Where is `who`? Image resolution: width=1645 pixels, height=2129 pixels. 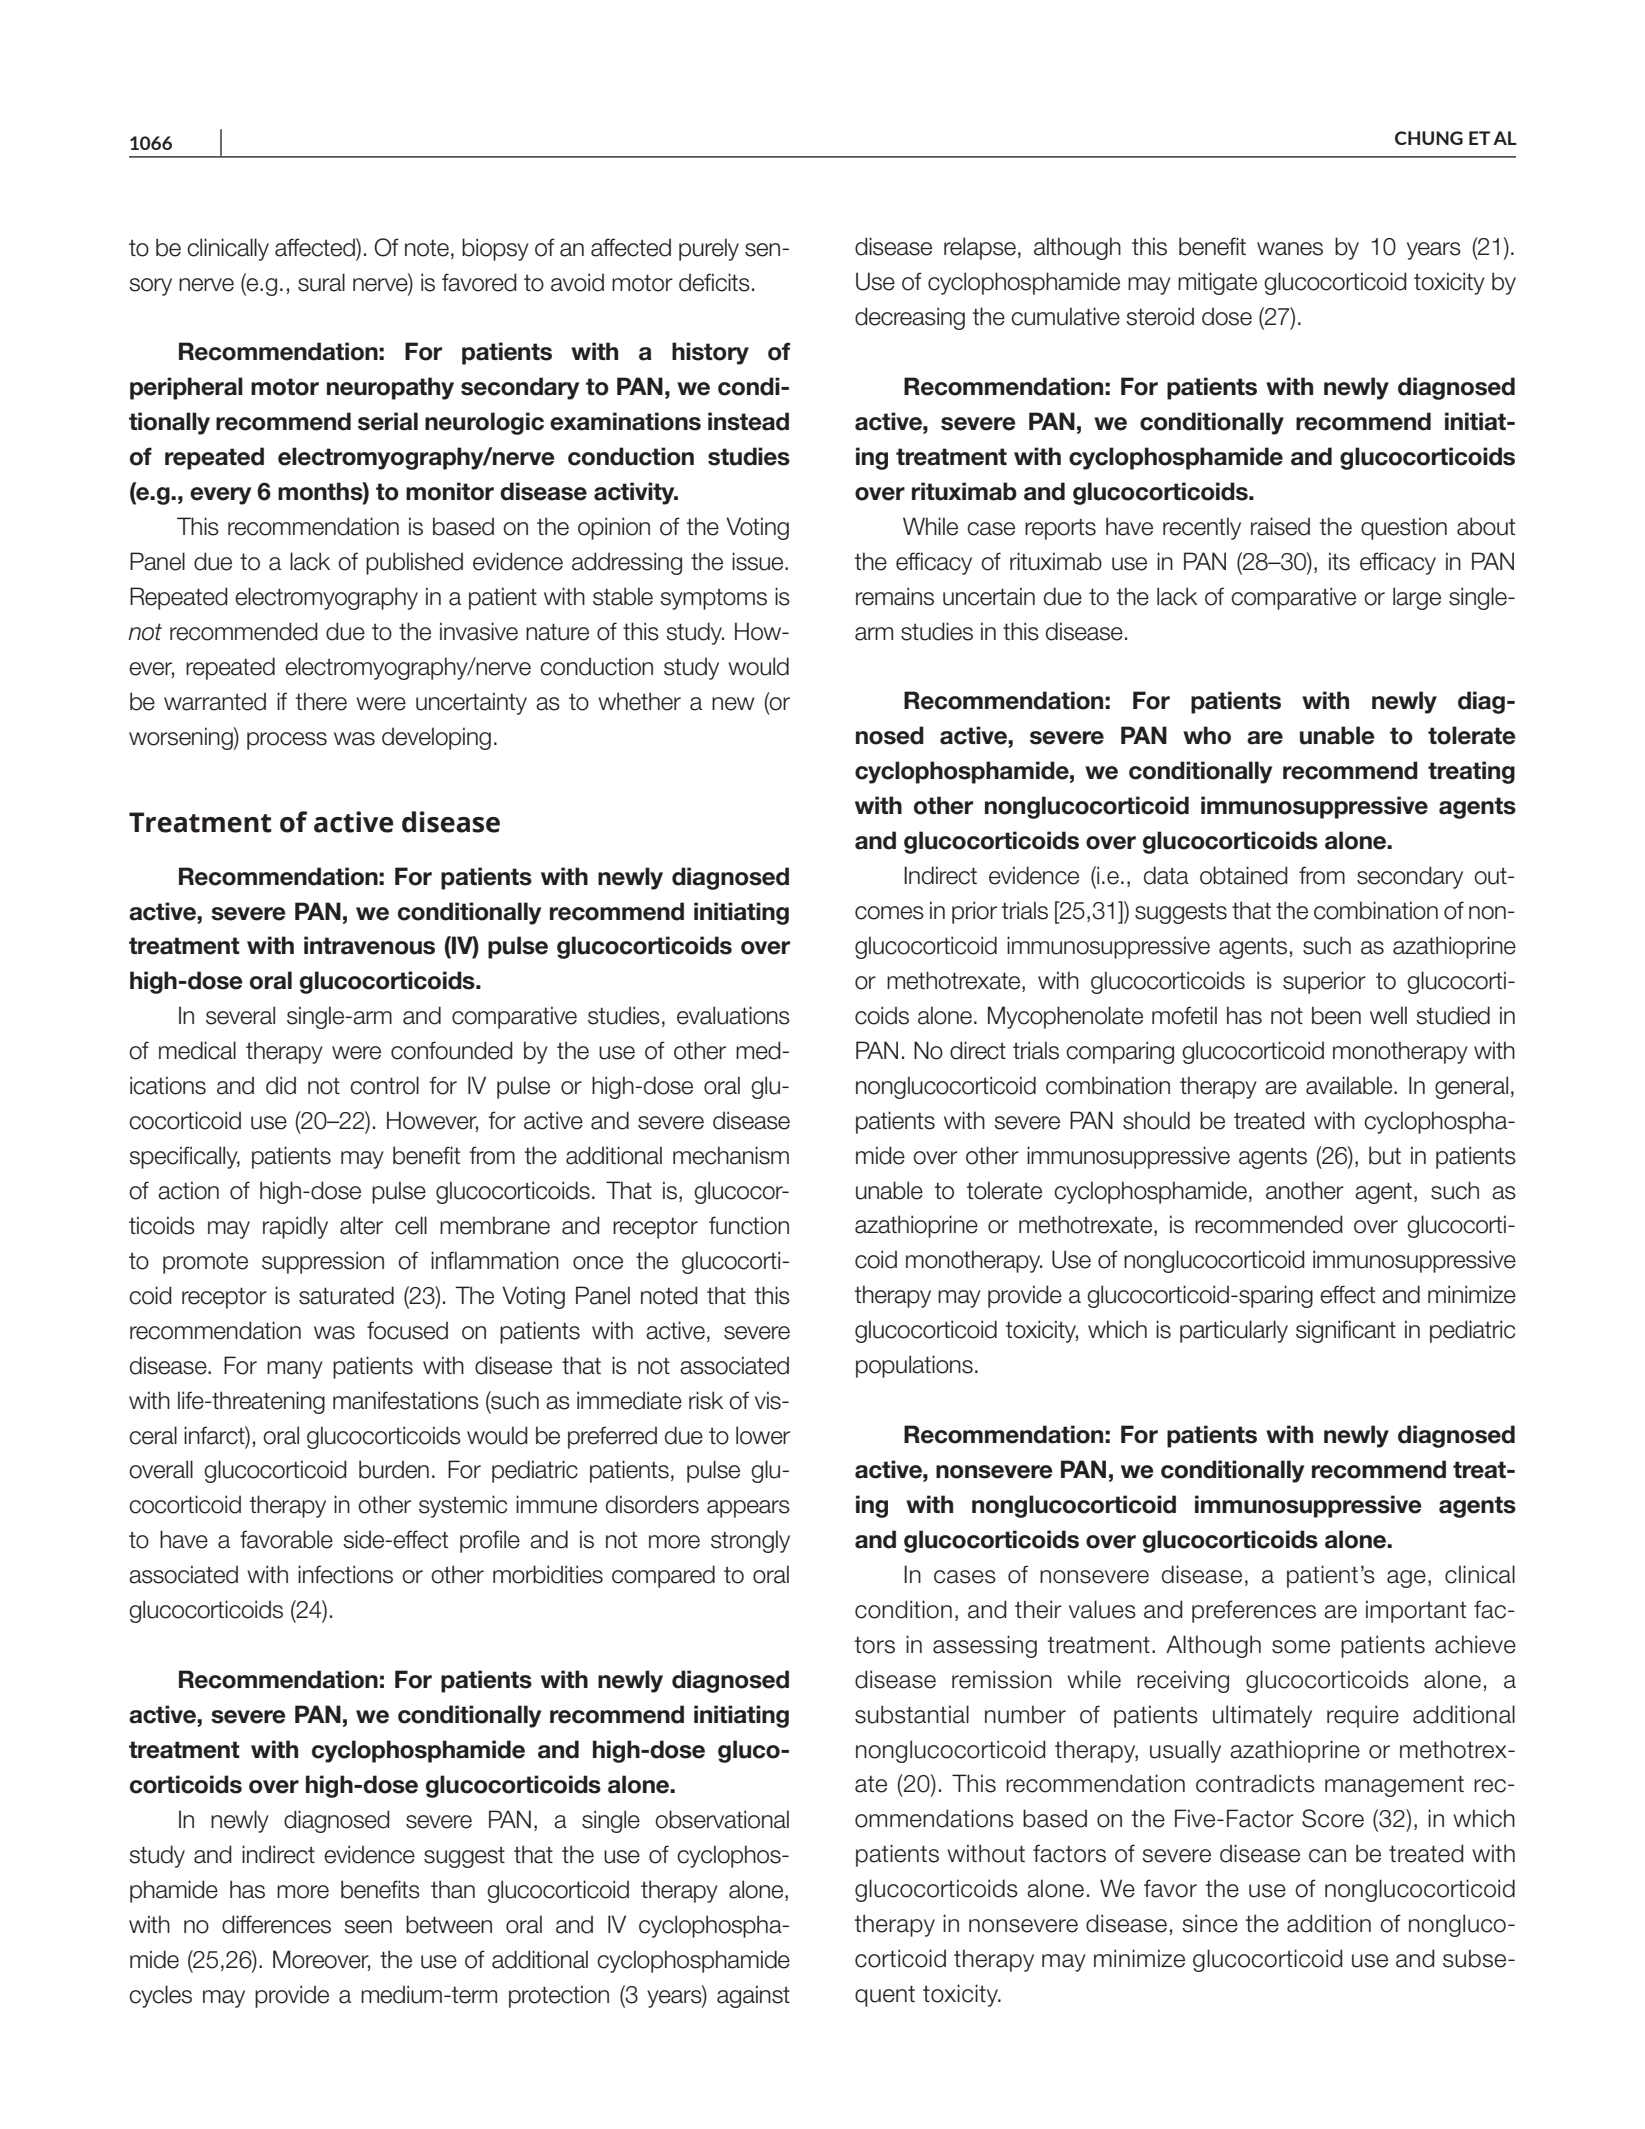 who is located at coordinates (1207, 735).
